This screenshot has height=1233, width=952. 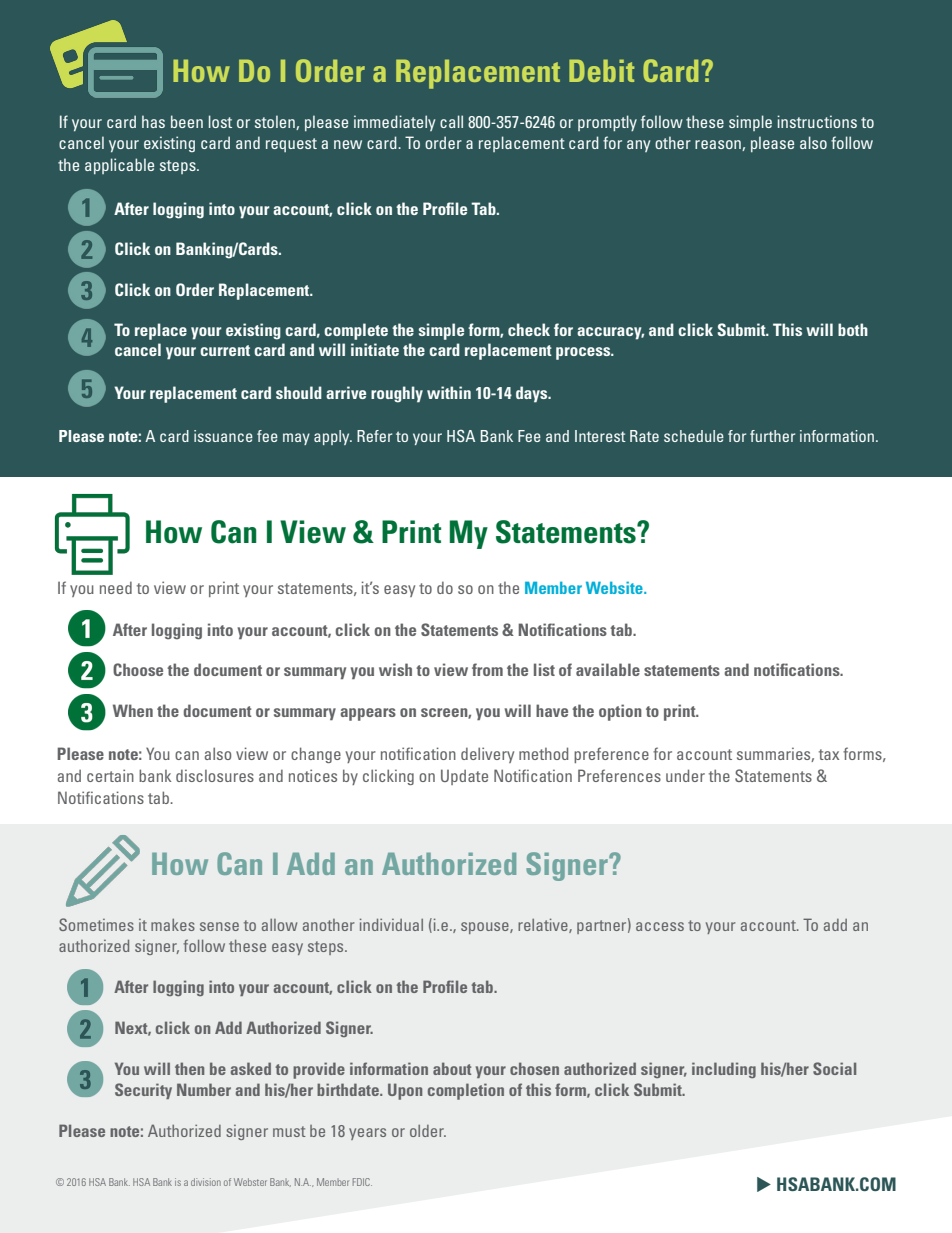 I want to click on older, so click(x=428, y=1131).
